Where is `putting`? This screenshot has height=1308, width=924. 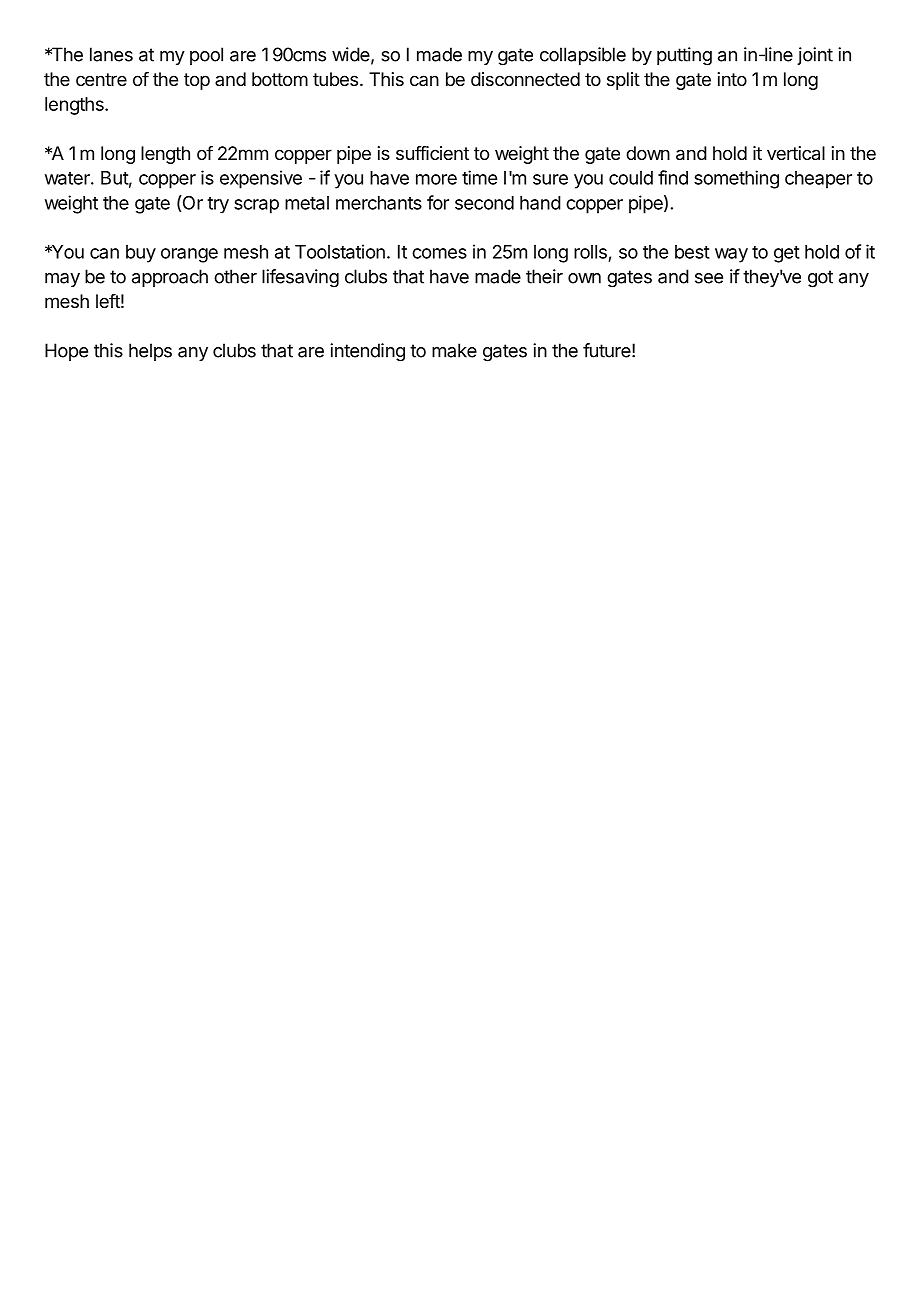
putting is located at coordinates (684, 56).
